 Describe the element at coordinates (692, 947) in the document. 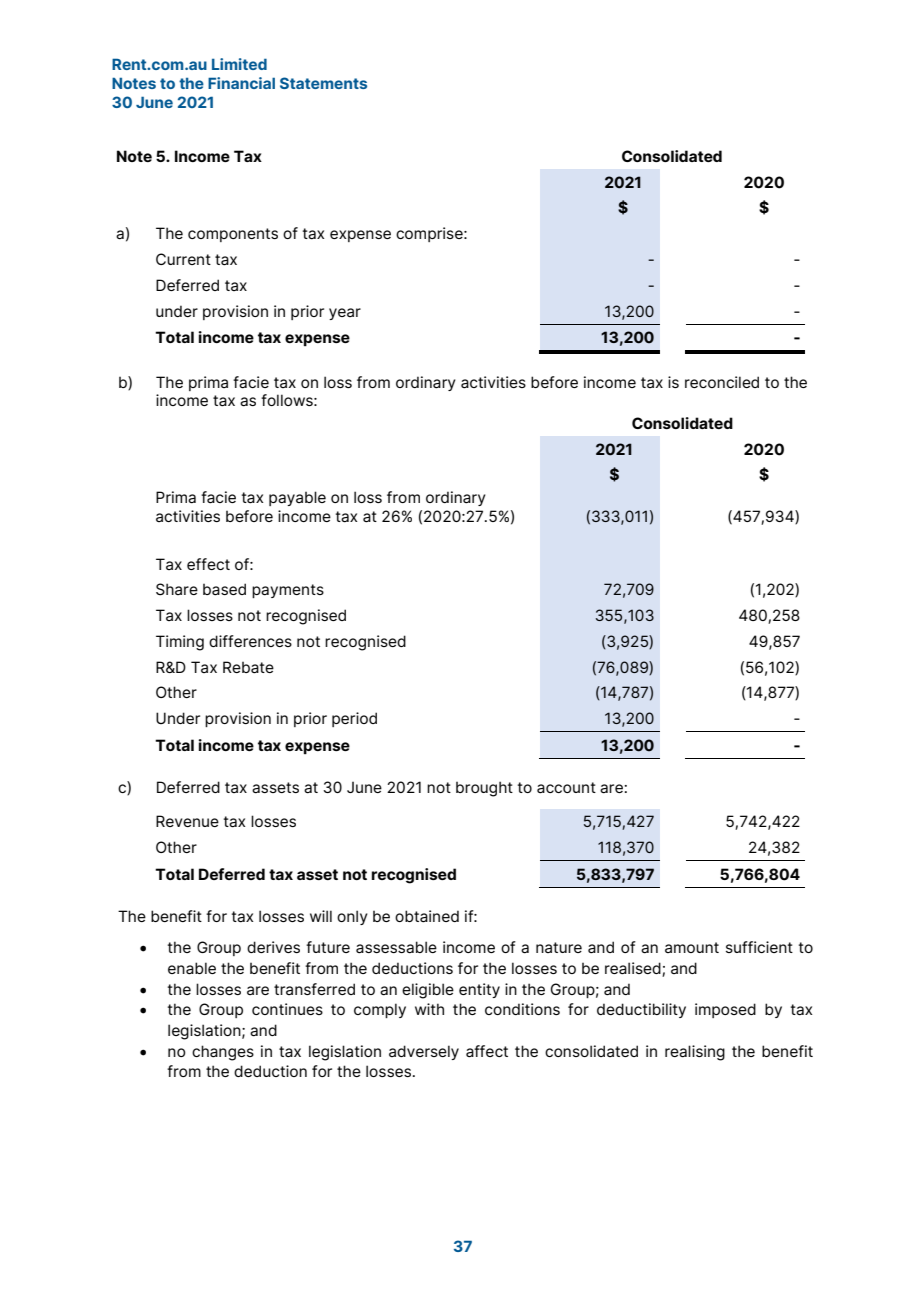

I see `amount` at that location.
